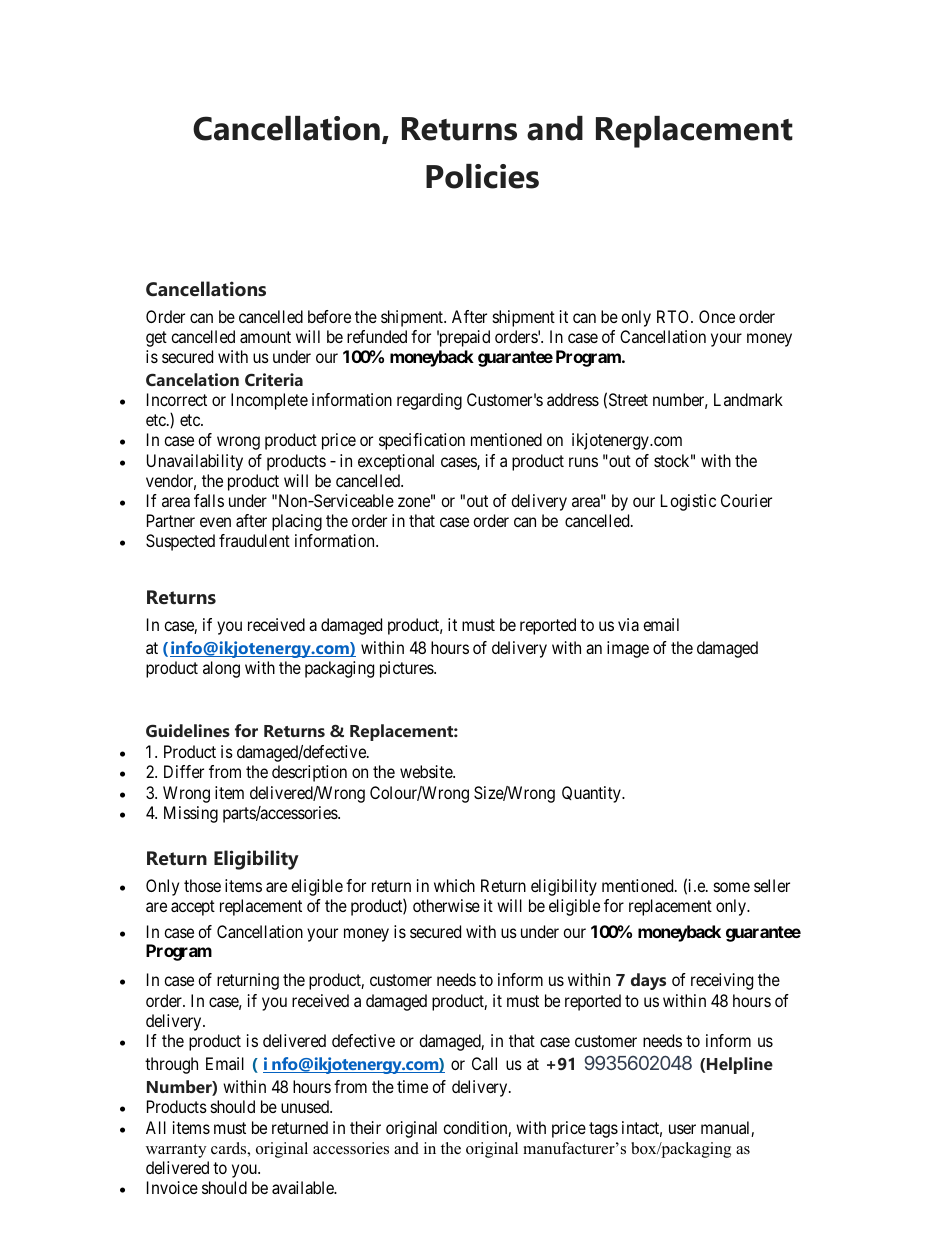 Image resolution: width=952 pixels, height=1233 pixels. I want to click on warranty, so click(176, 1151).
